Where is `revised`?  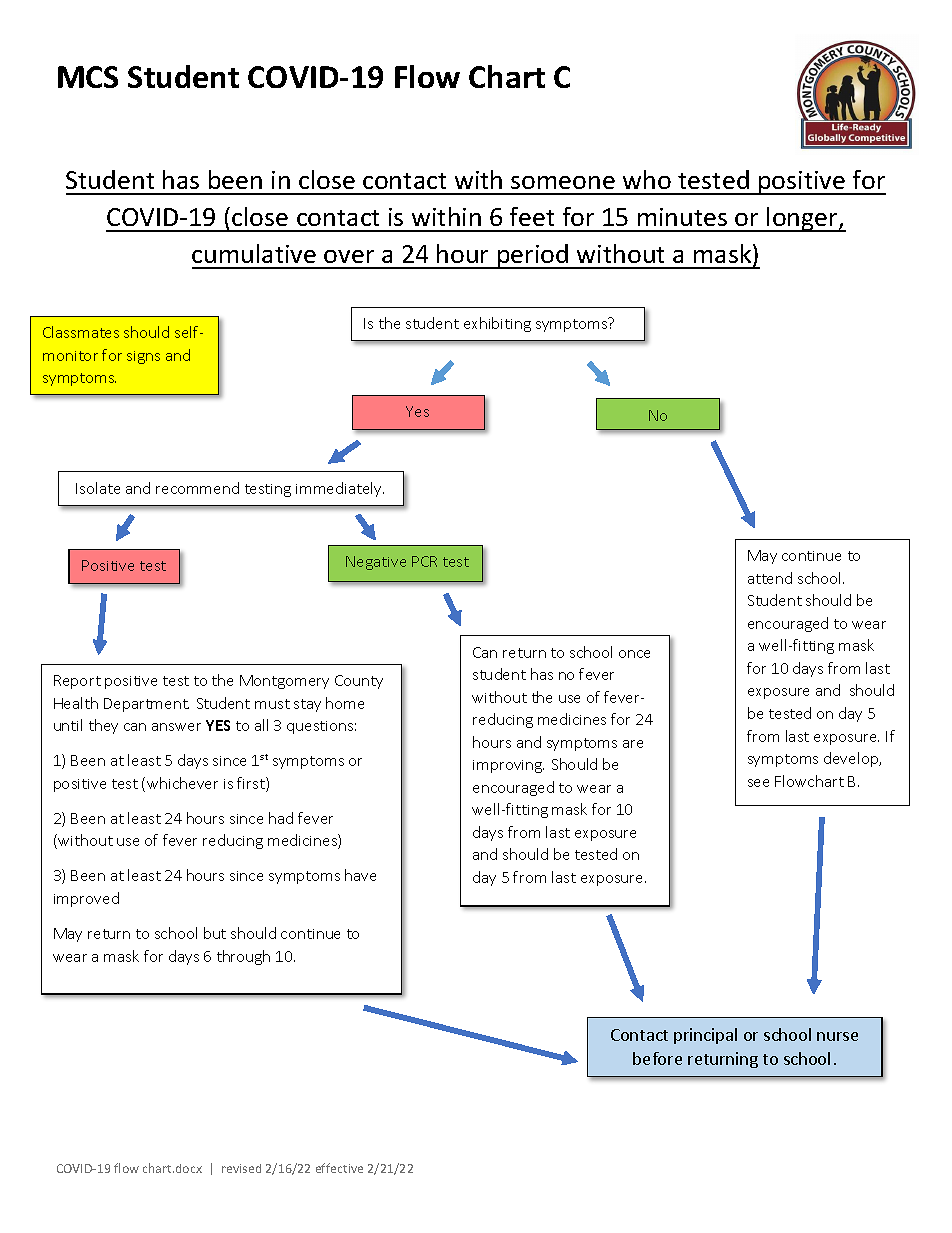
revised is located at coordinates (241, 1168).
